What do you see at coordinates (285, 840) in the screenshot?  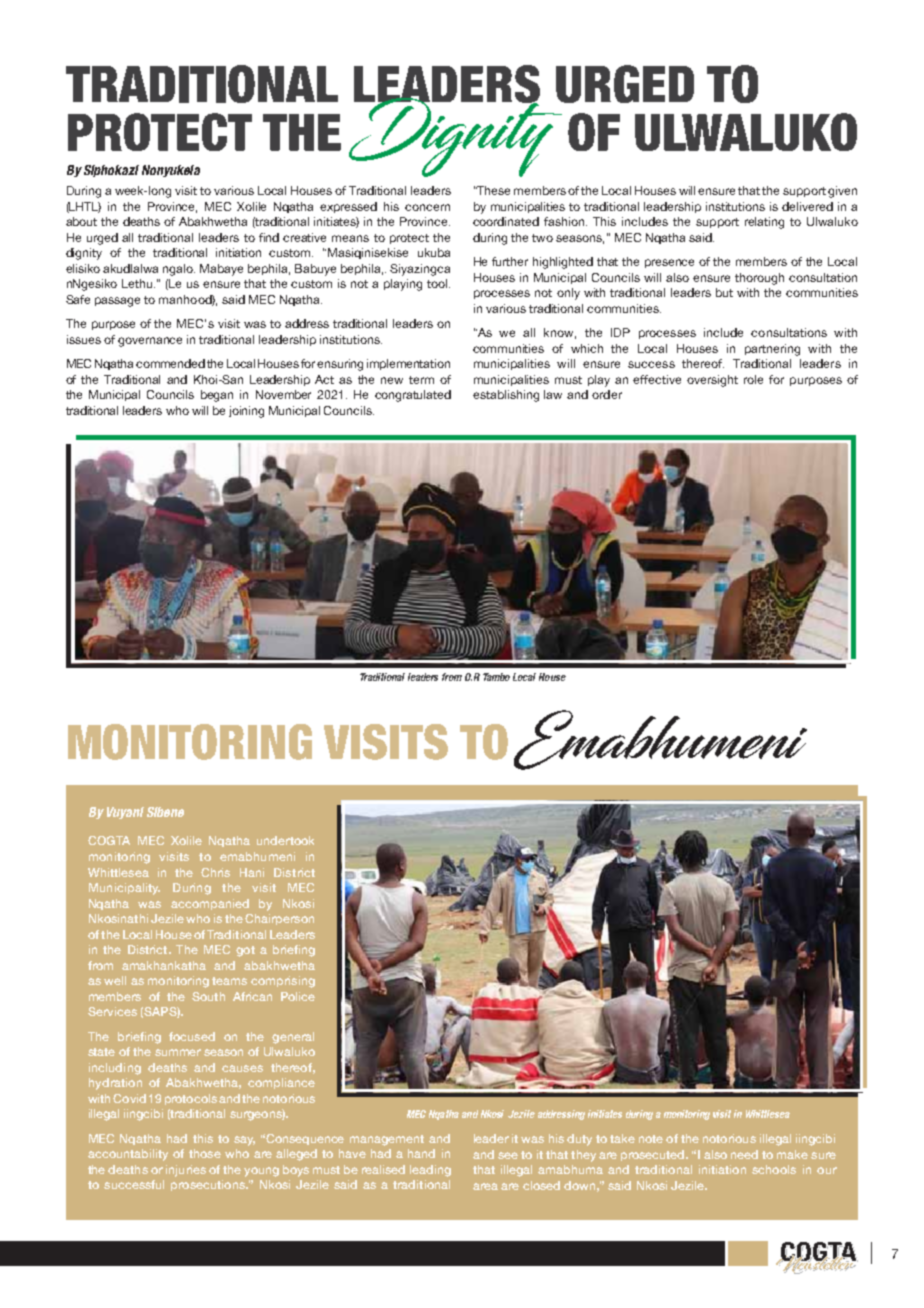 I see `undertook` at bounding box center [285, 840].
